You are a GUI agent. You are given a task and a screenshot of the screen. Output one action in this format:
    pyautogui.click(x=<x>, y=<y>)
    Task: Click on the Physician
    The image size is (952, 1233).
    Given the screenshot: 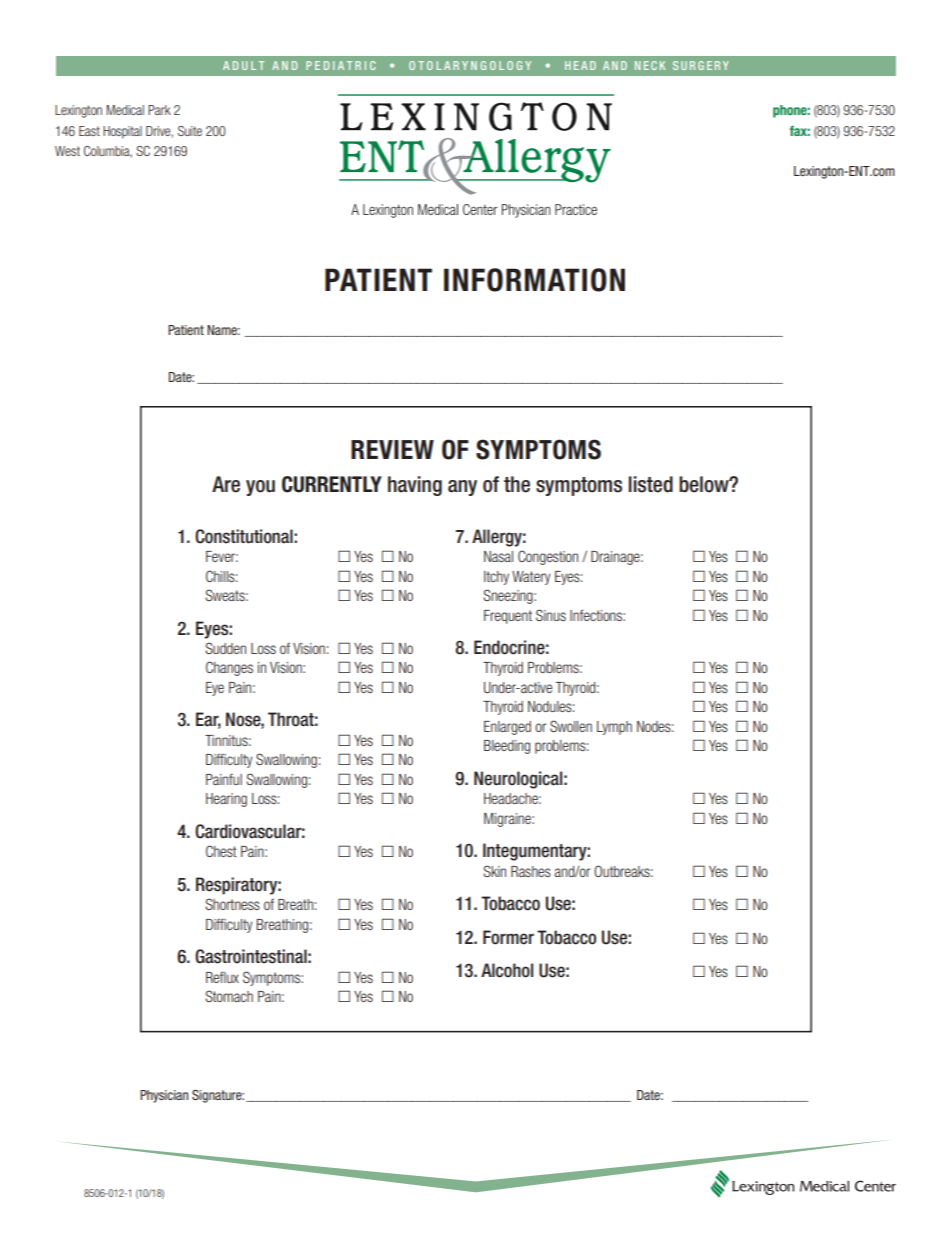 What is the action you would take?
    pyautogui.click(x=164, y=1096)
